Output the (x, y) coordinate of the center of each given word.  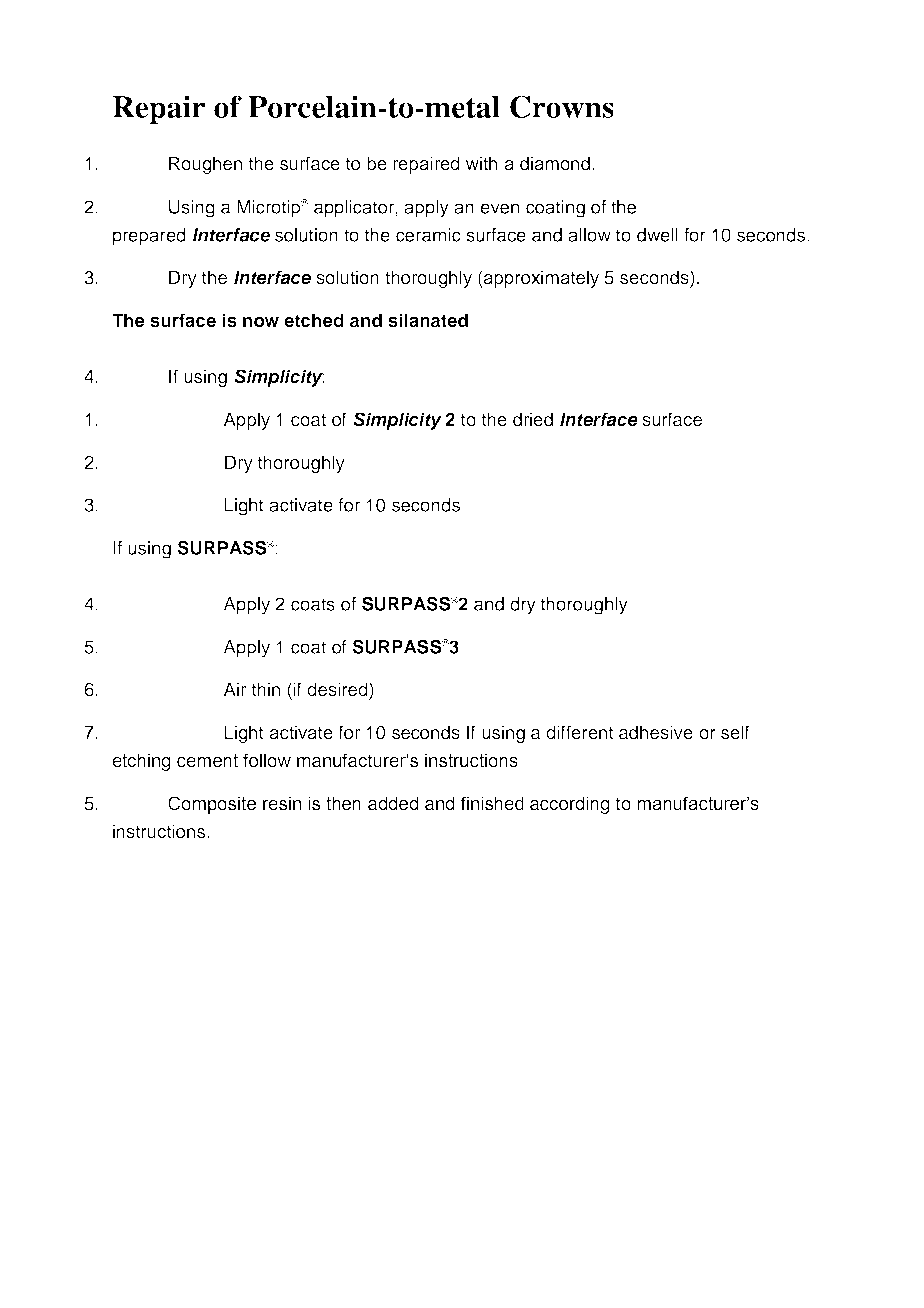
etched (314, 320)
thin (266, 689)
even (499, 208)
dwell (657, 235)
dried (533, 419)
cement (207, 761)
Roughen (205, 165)
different (580, 732)
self (735, 732)
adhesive (656, 732)
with (481, 163)
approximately (540, 279)
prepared (149, 237)
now (261, 322)
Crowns (562, 106)
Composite (212, 805)
